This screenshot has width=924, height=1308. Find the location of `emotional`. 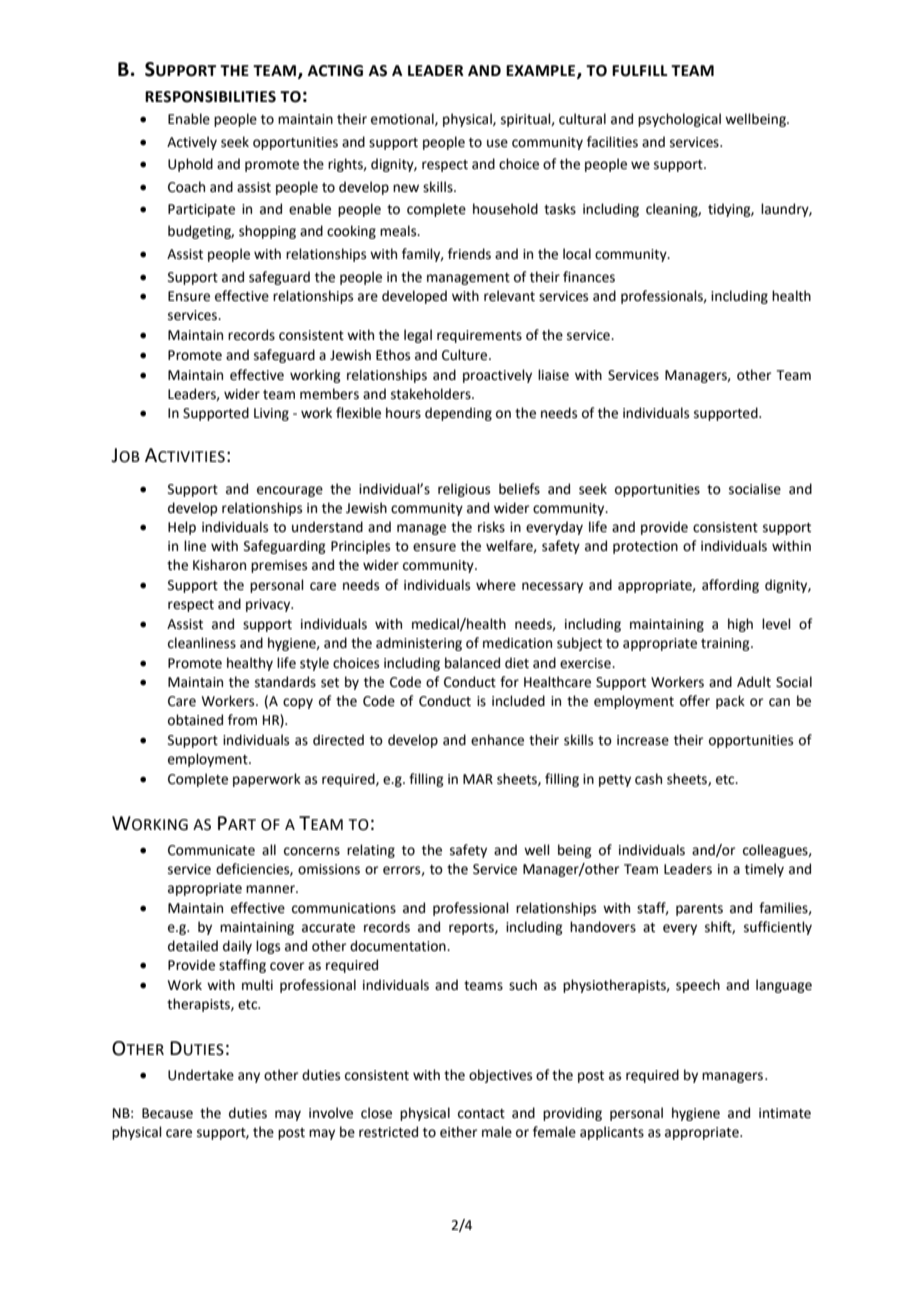

emotional is located at coordinates (403, 119).
